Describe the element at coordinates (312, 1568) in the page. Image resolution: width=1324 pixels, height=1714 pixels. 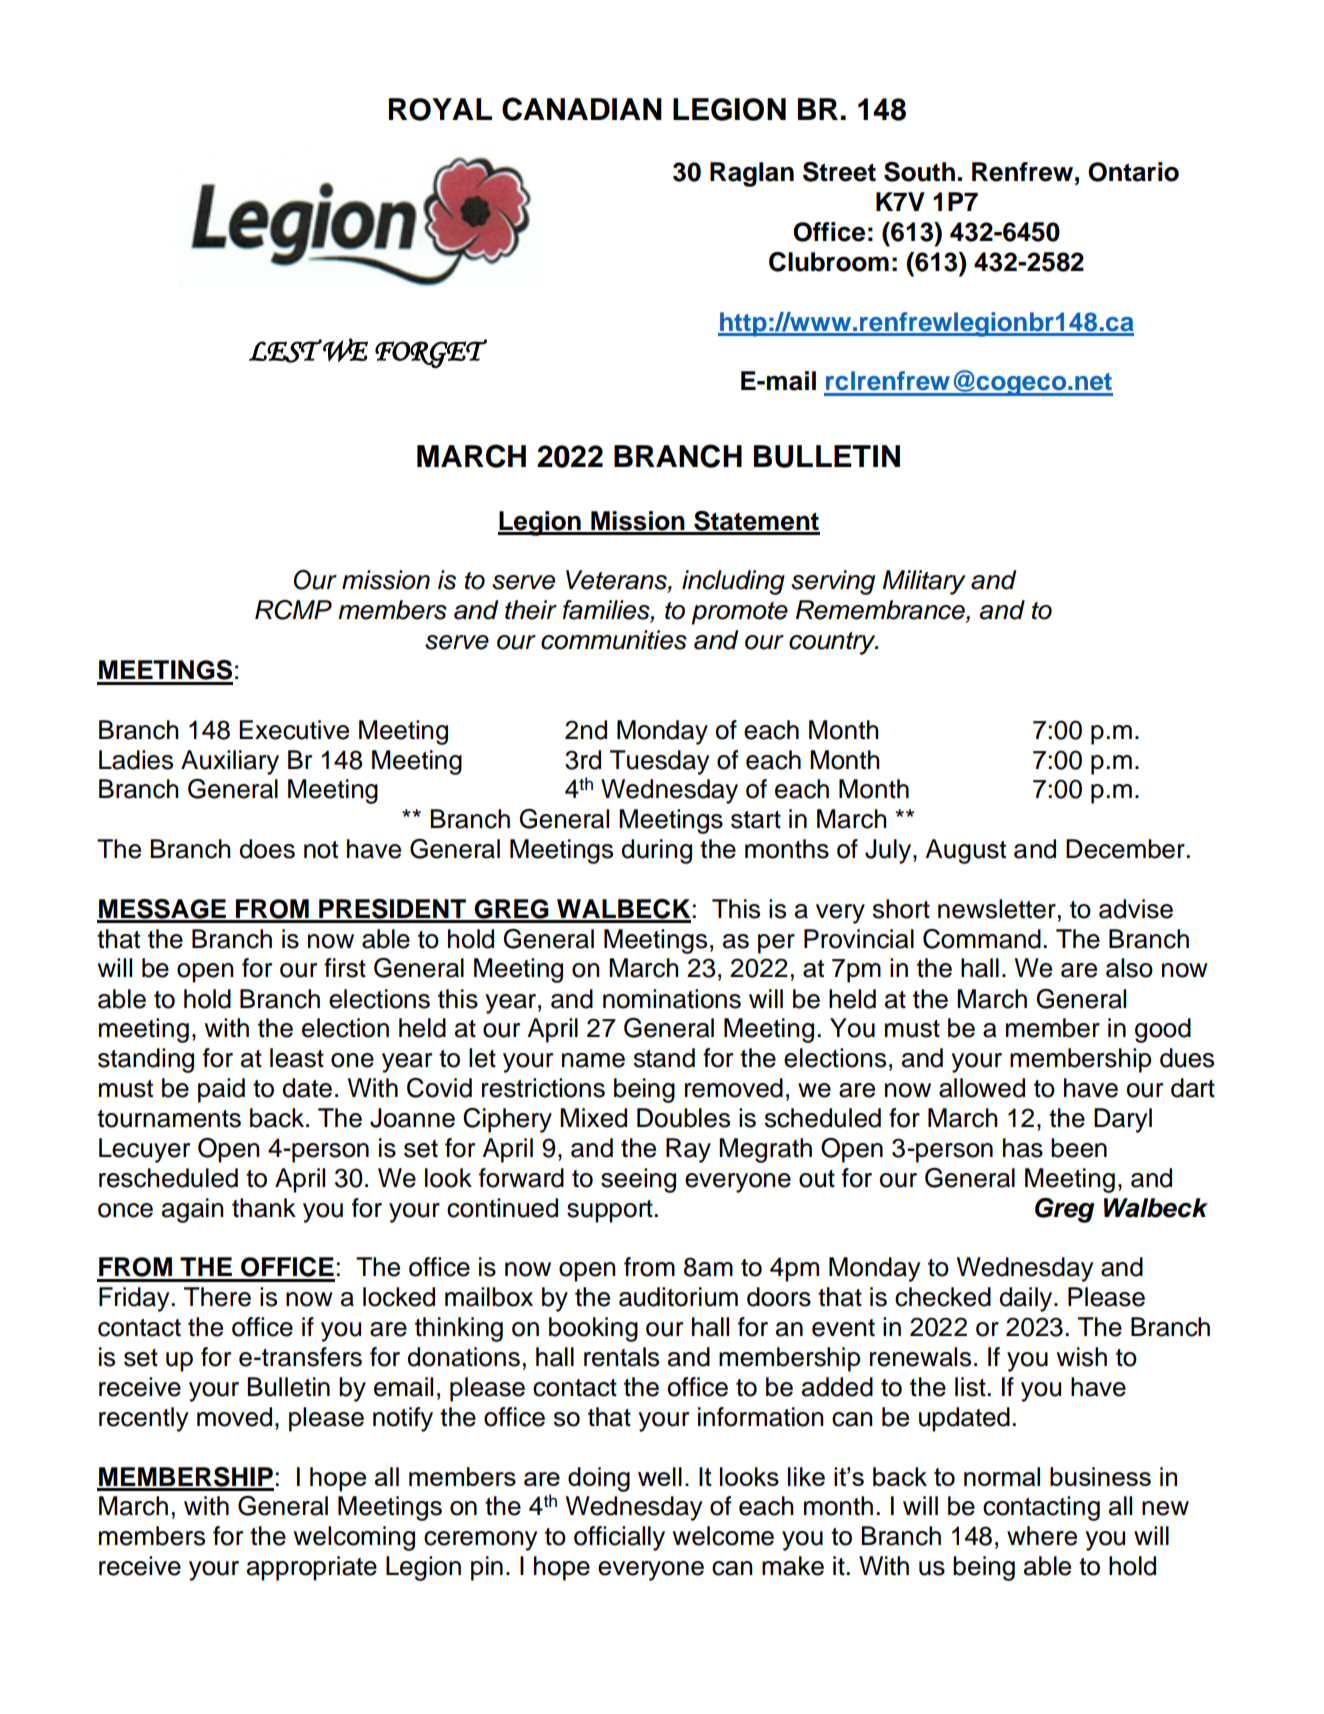
I see `appropriate` at that location.
